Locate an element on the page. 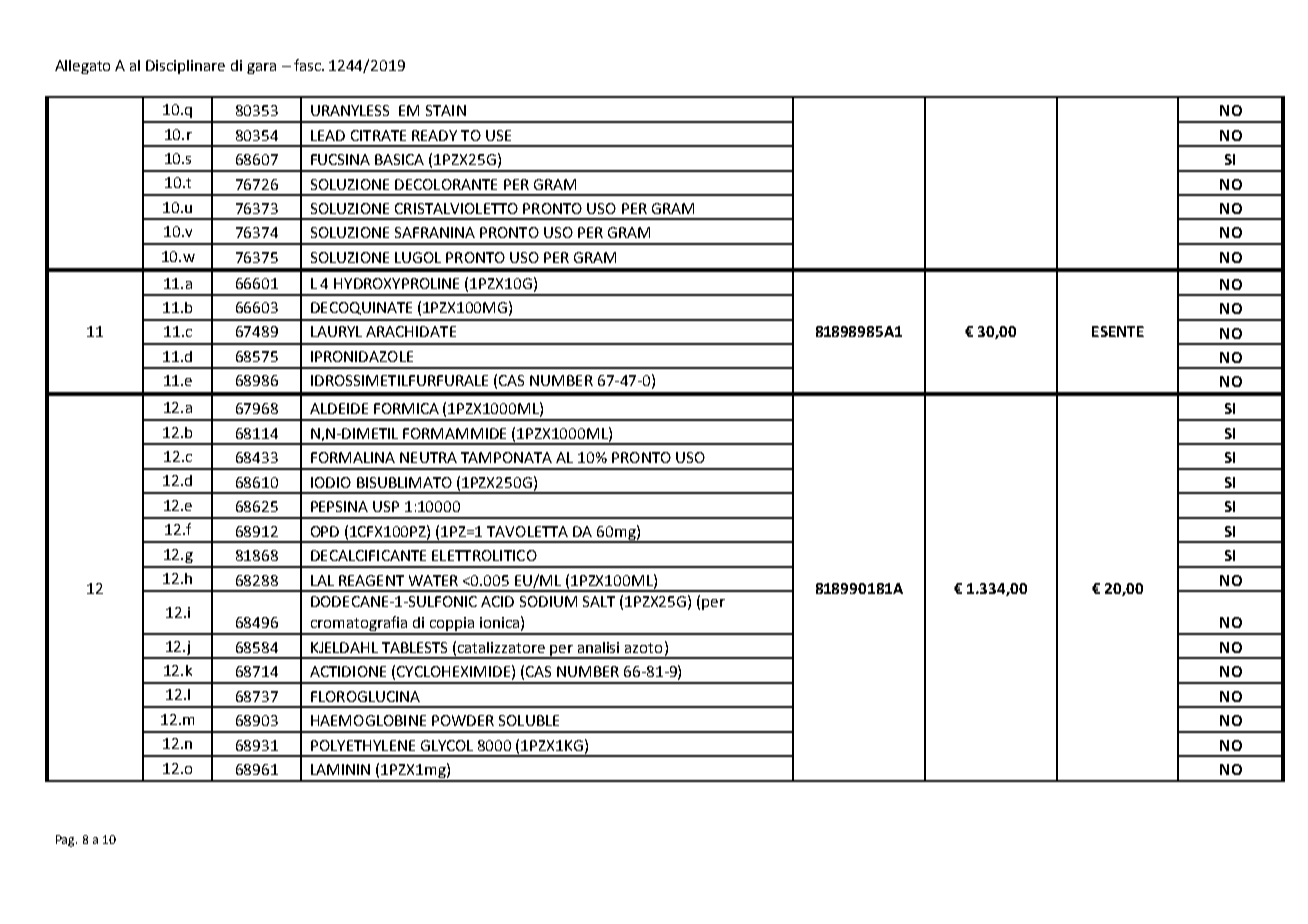  USP is located at coordinates (386, 506).
